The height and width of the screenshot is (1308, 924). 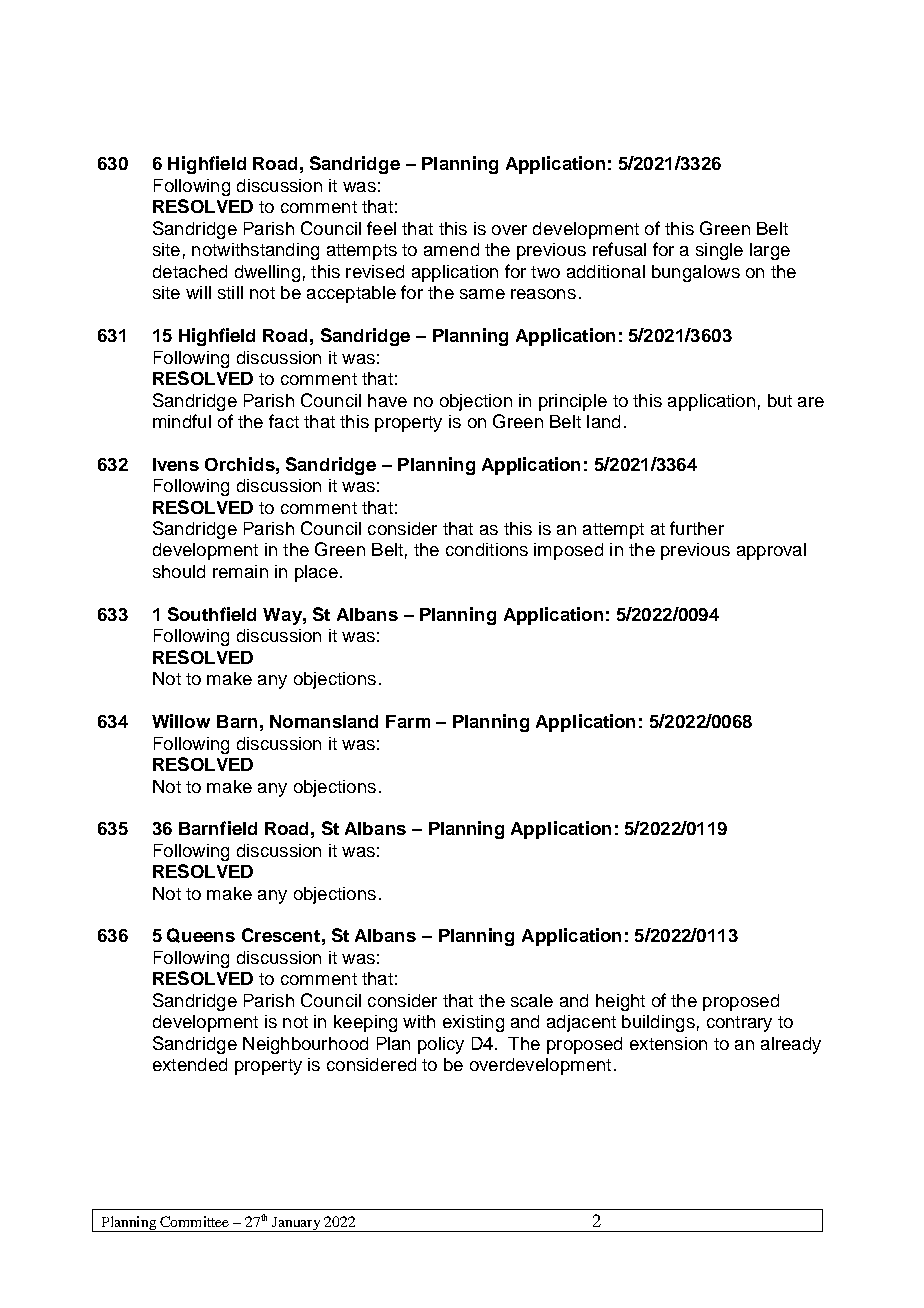 What do you see at coordinates (771, 551) in the screenshot?
I see `approval` at bounding box center [771, 551].
